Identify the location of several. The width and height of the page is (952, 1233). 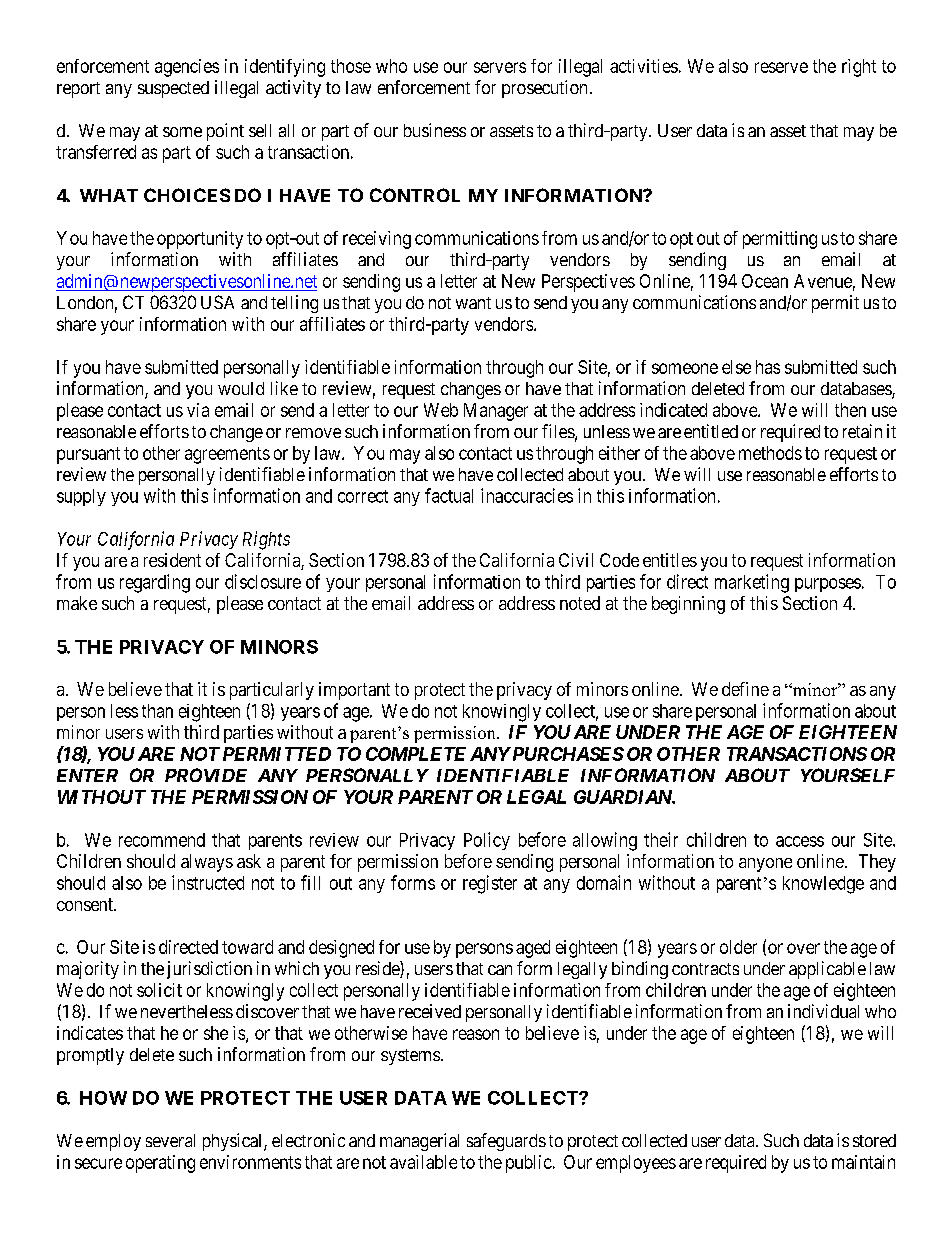
(170, 1140).
